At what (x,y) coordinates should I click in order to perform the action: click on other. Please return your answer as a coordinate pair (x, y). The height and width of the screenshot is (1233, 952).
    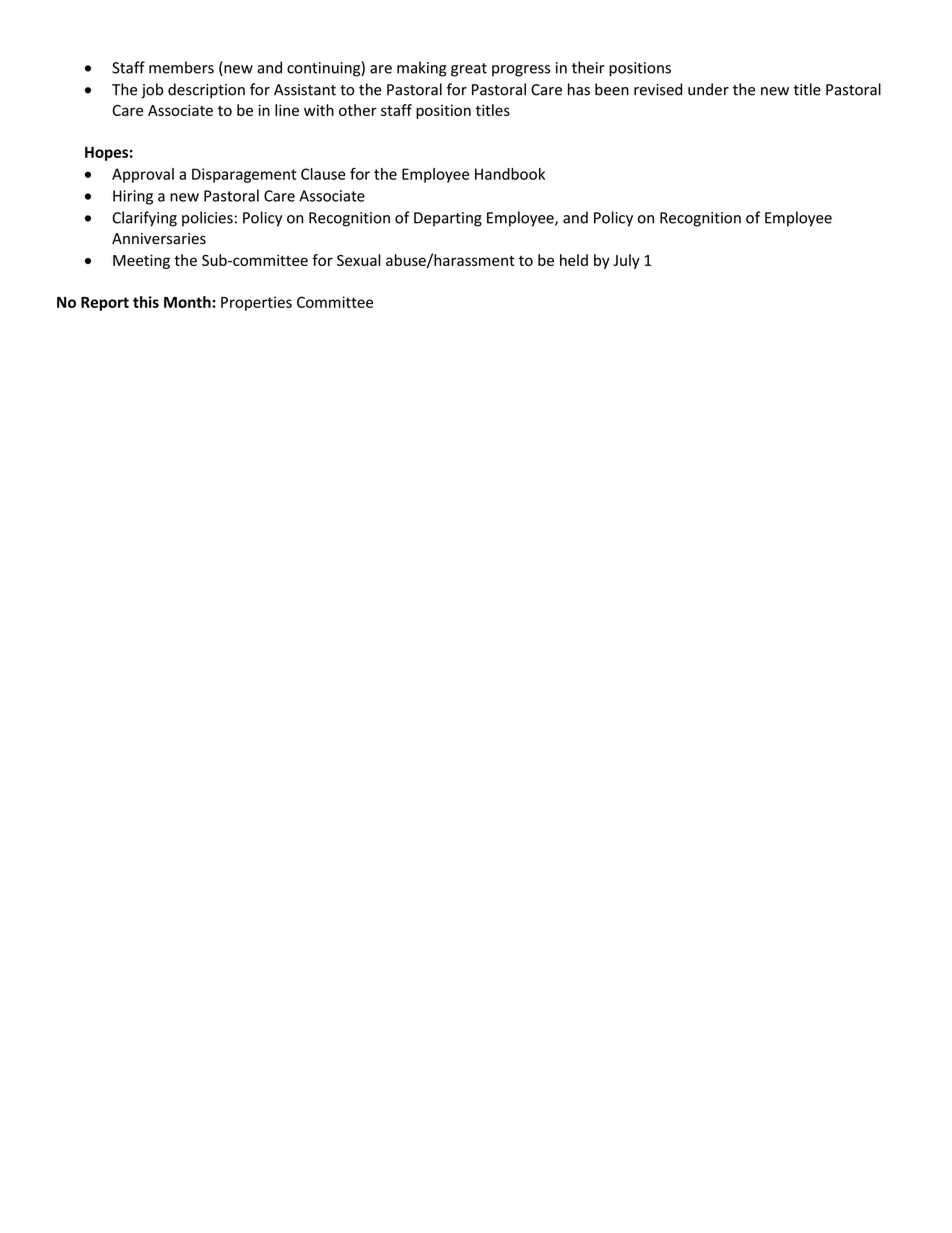
    Looking at the image, I should click on (358, 110).
